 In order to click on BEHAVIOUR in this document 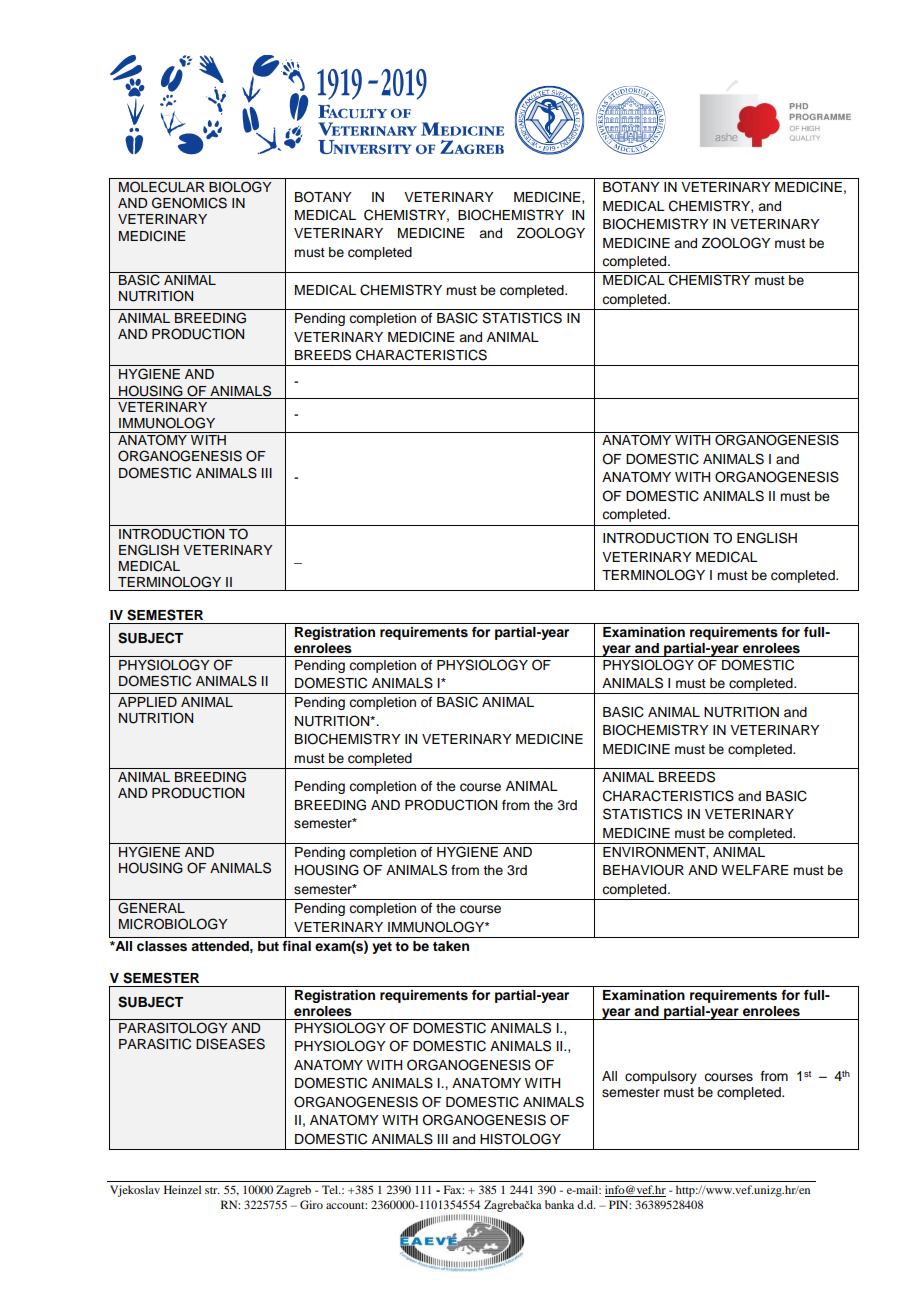, I will do `click(643, 870)`.
